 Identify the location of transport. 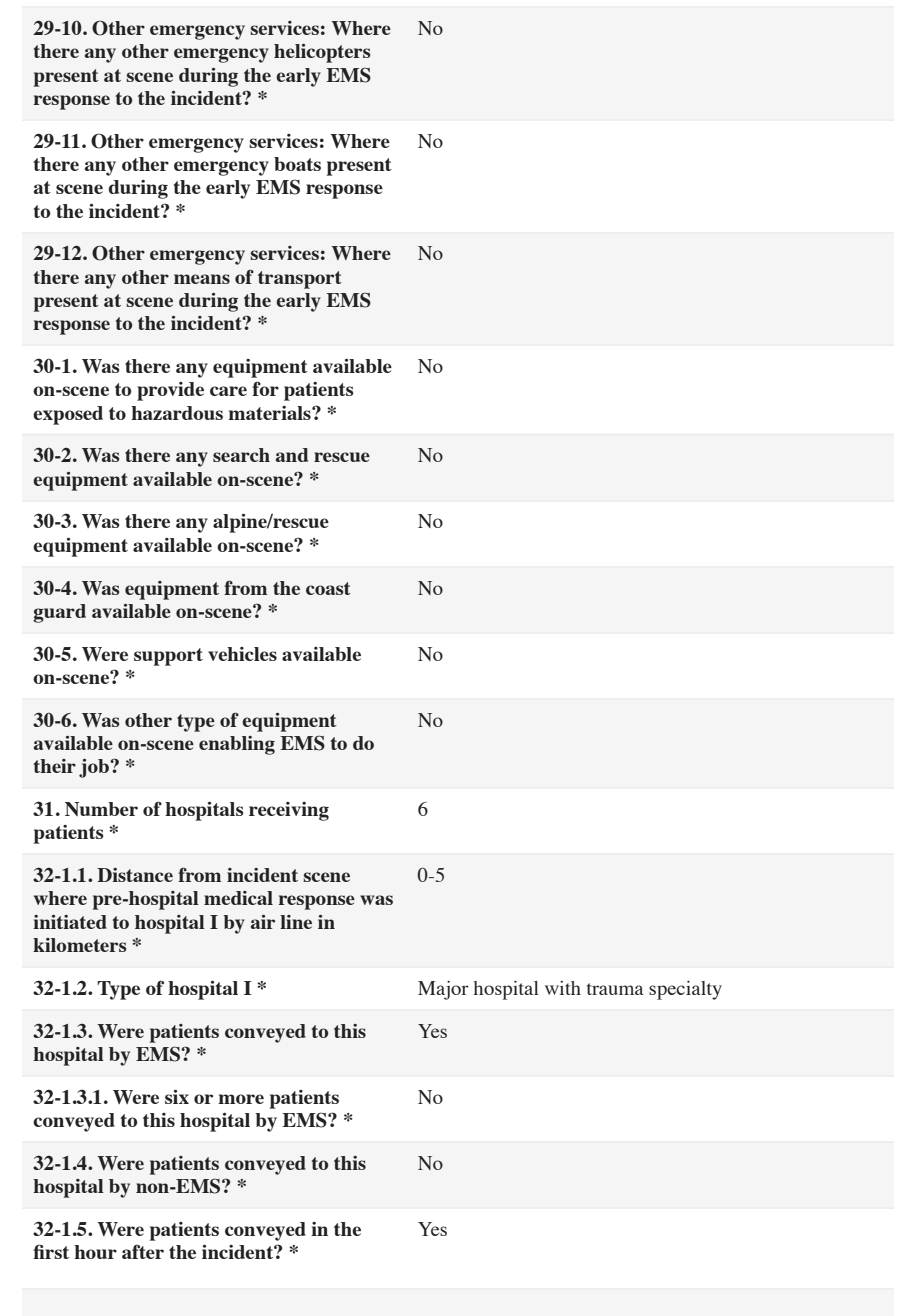
(300, 280).
